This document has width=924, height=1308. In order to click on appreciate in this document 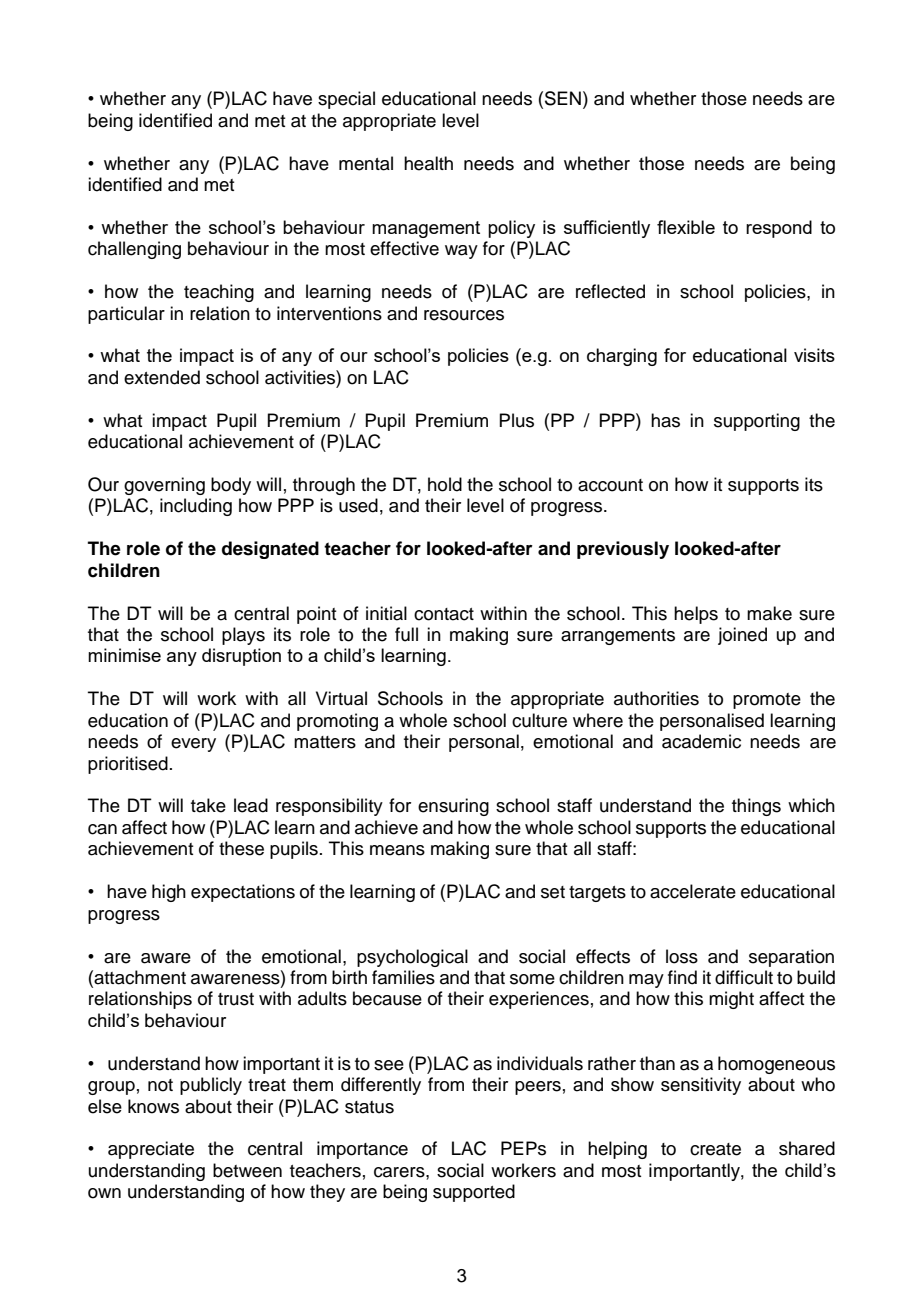, I will do `click(151, 1150)`.
